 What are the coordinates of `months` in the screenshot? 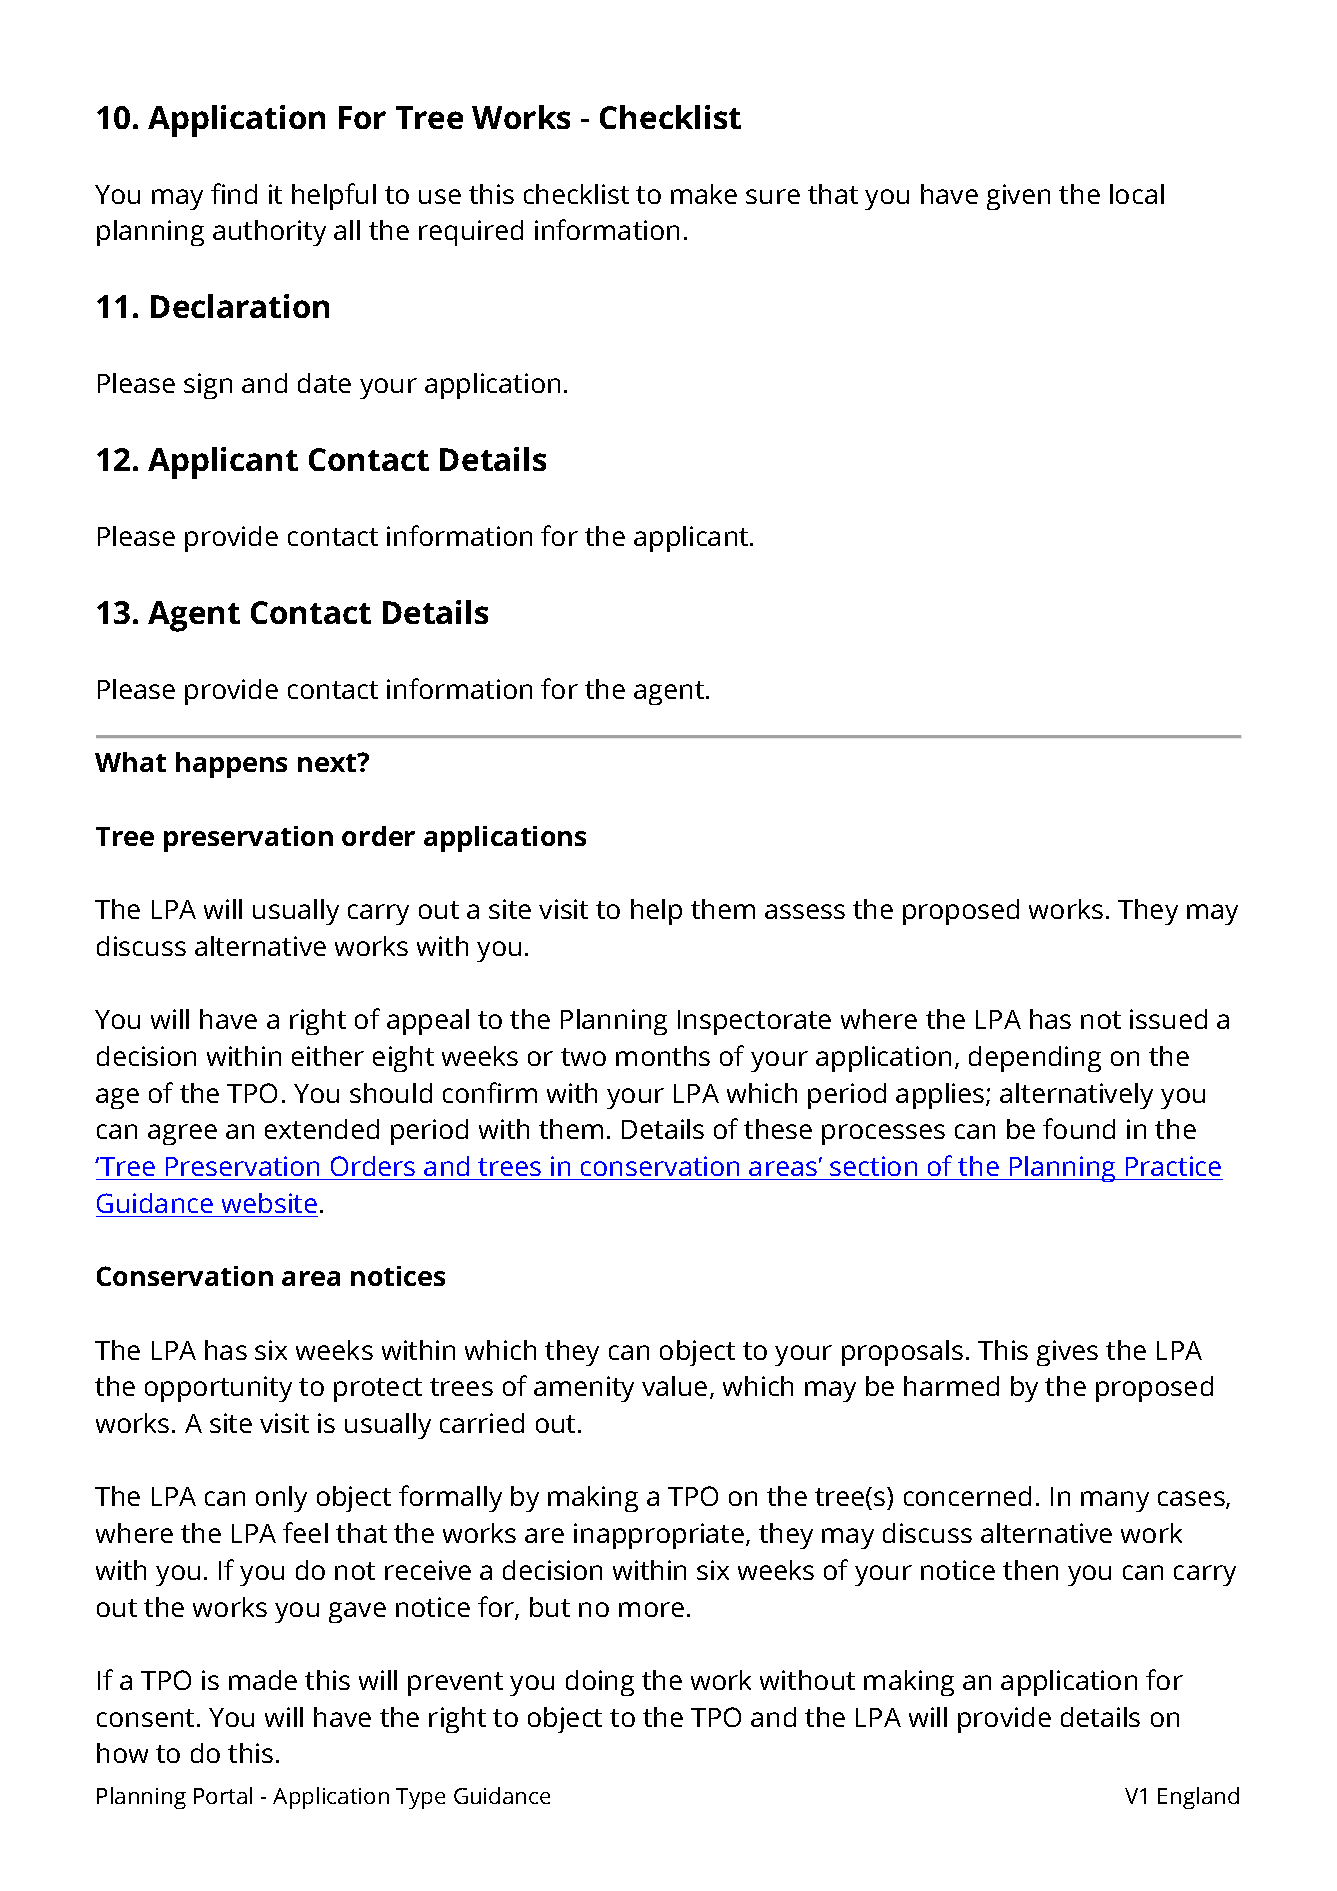 It's located at (663, 1056).
